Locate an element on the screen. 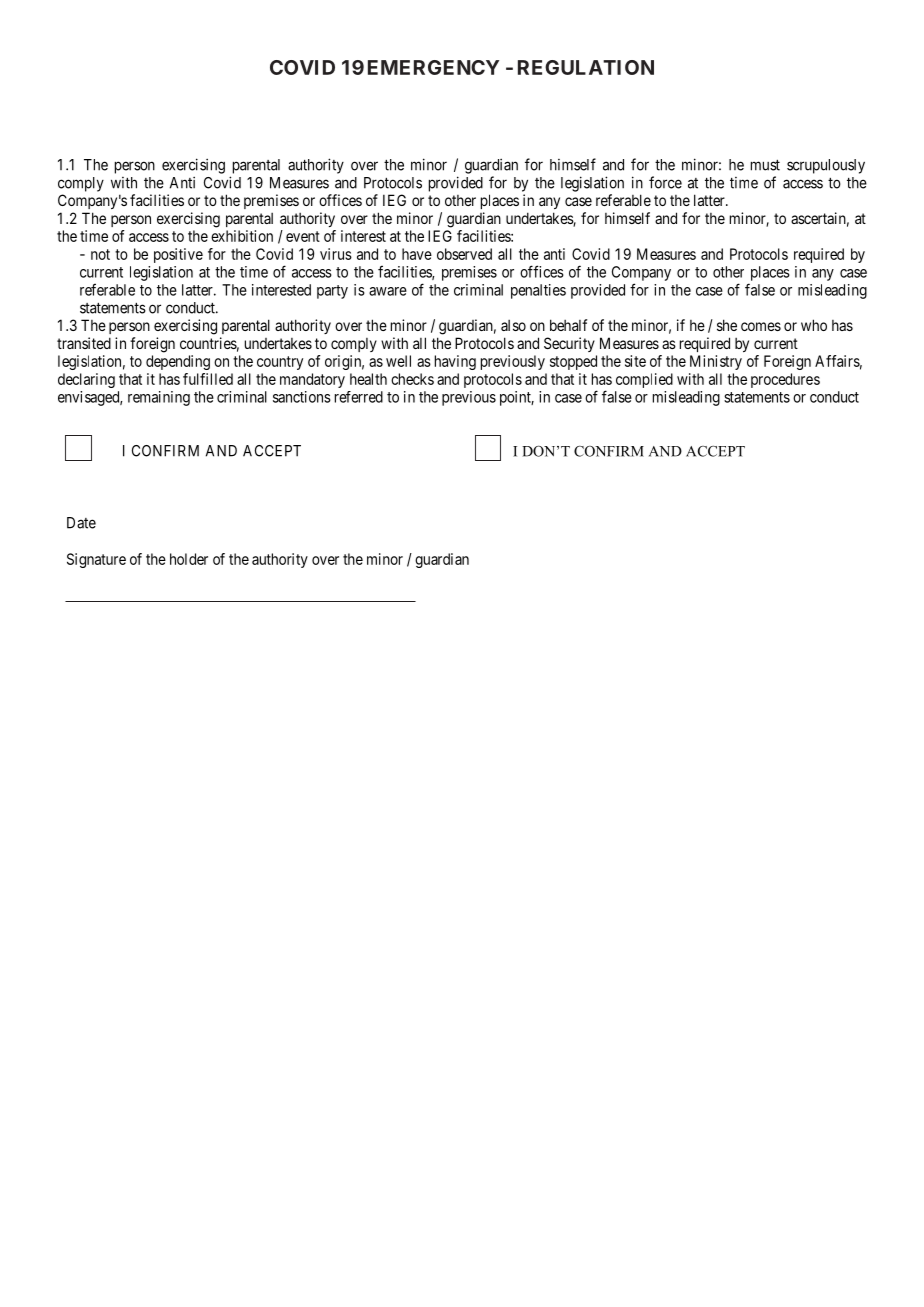  depending is located at coordinates (178, 362).
